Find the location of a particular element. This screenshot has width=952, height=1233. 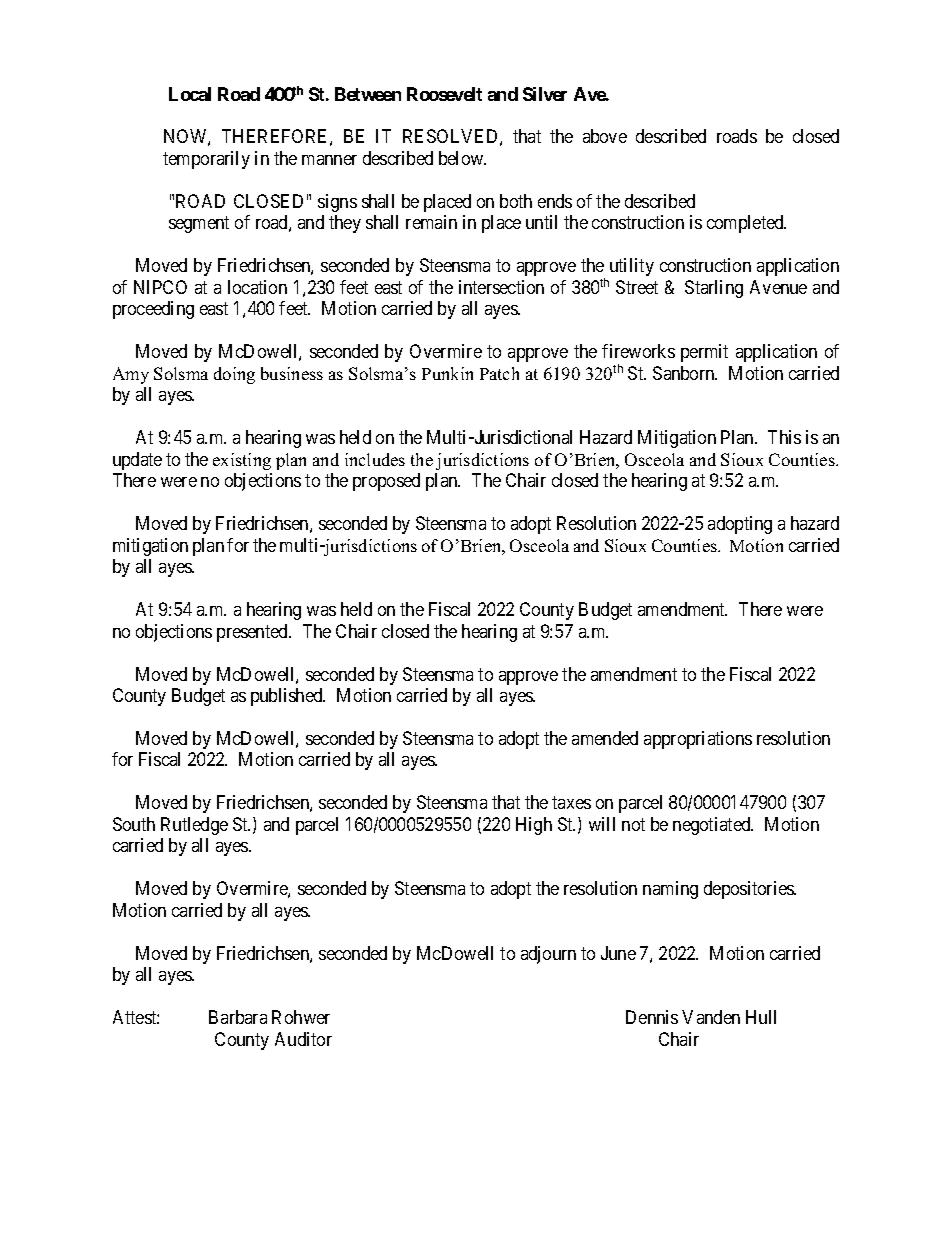

presented is located at coordinates (253, 633).
